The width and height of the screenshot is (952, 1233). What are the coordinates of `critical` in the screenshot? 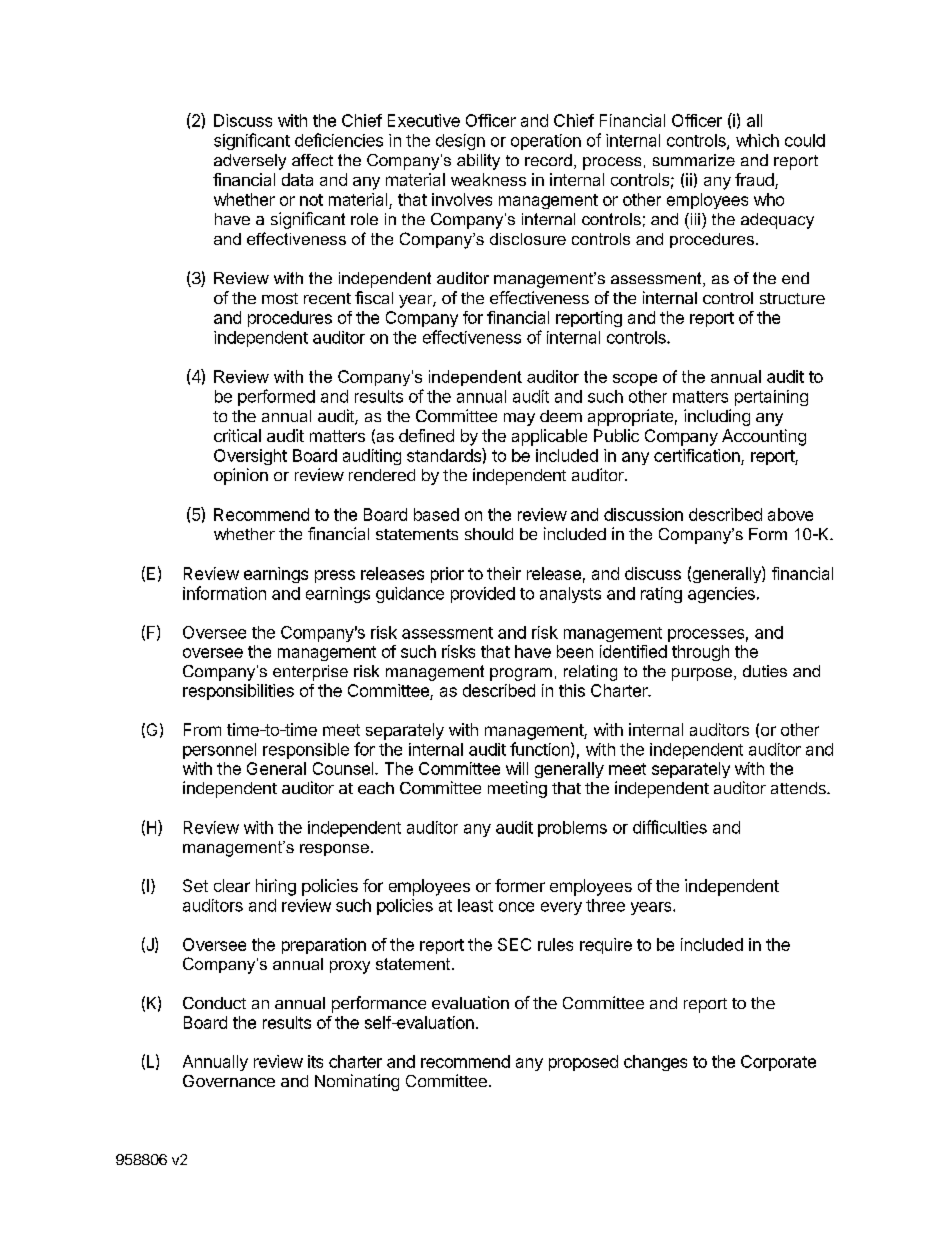 It's located at (237, 435).
